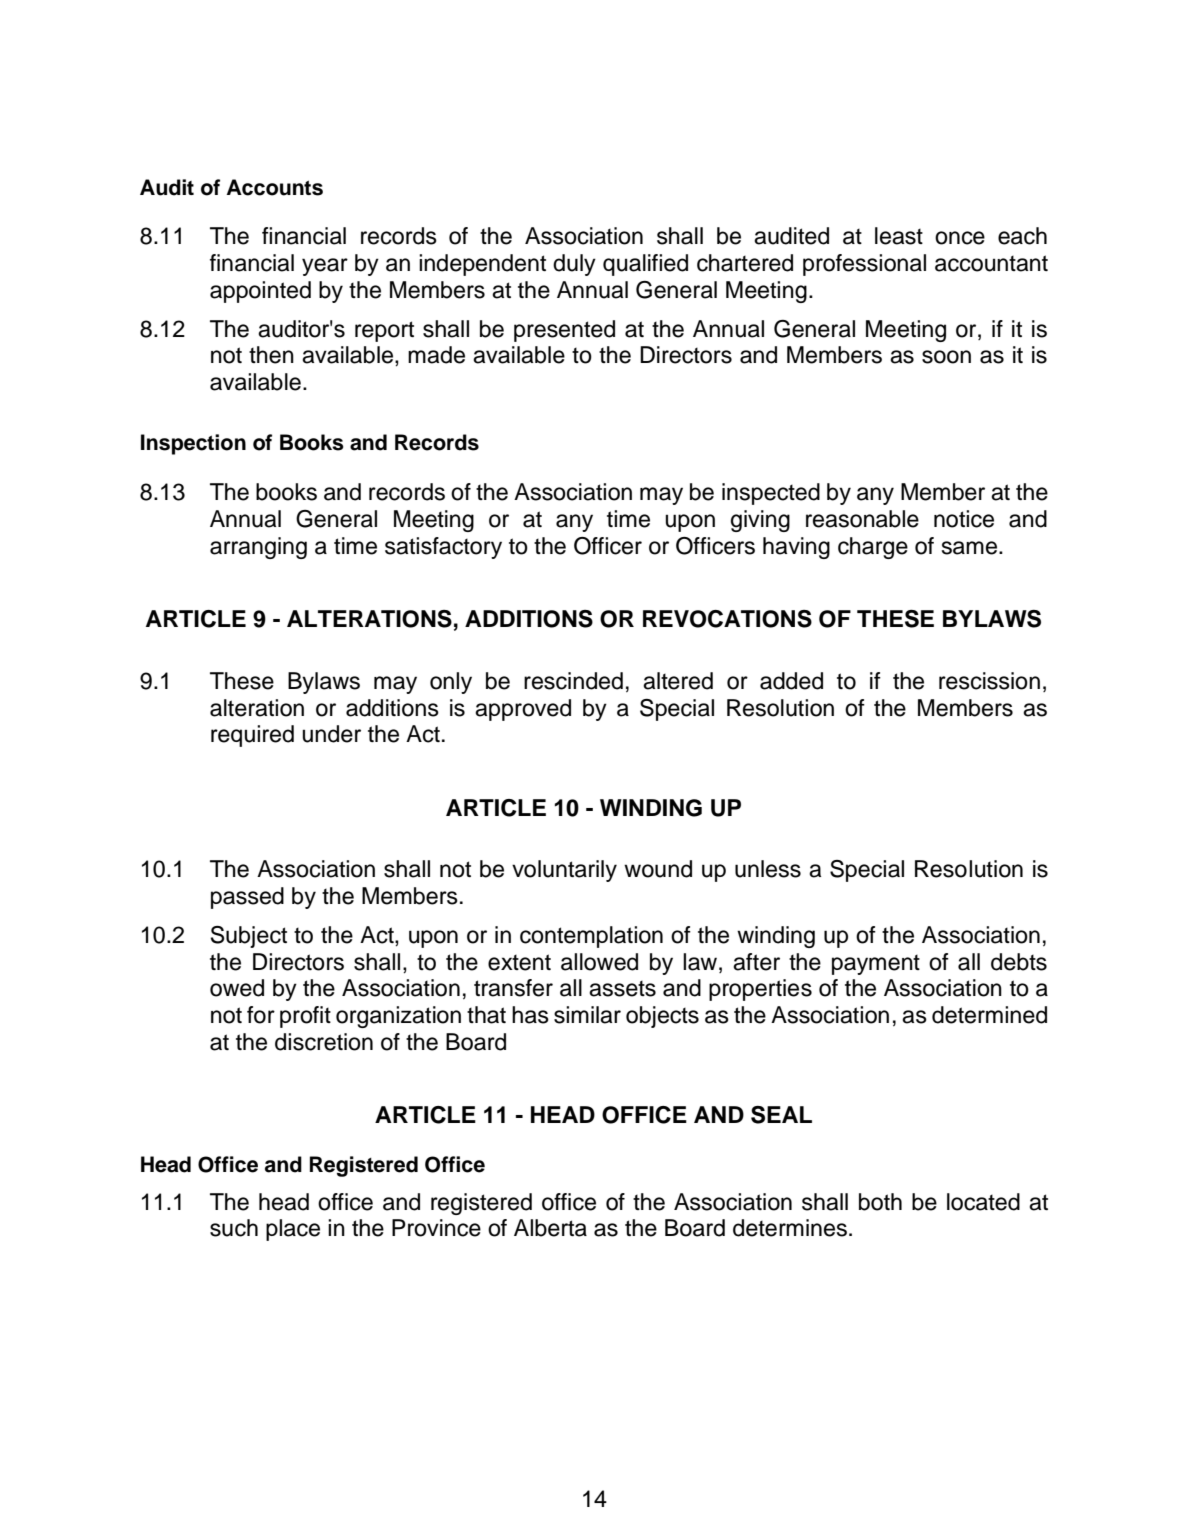  I want to click on place, so click(293, 1230).
